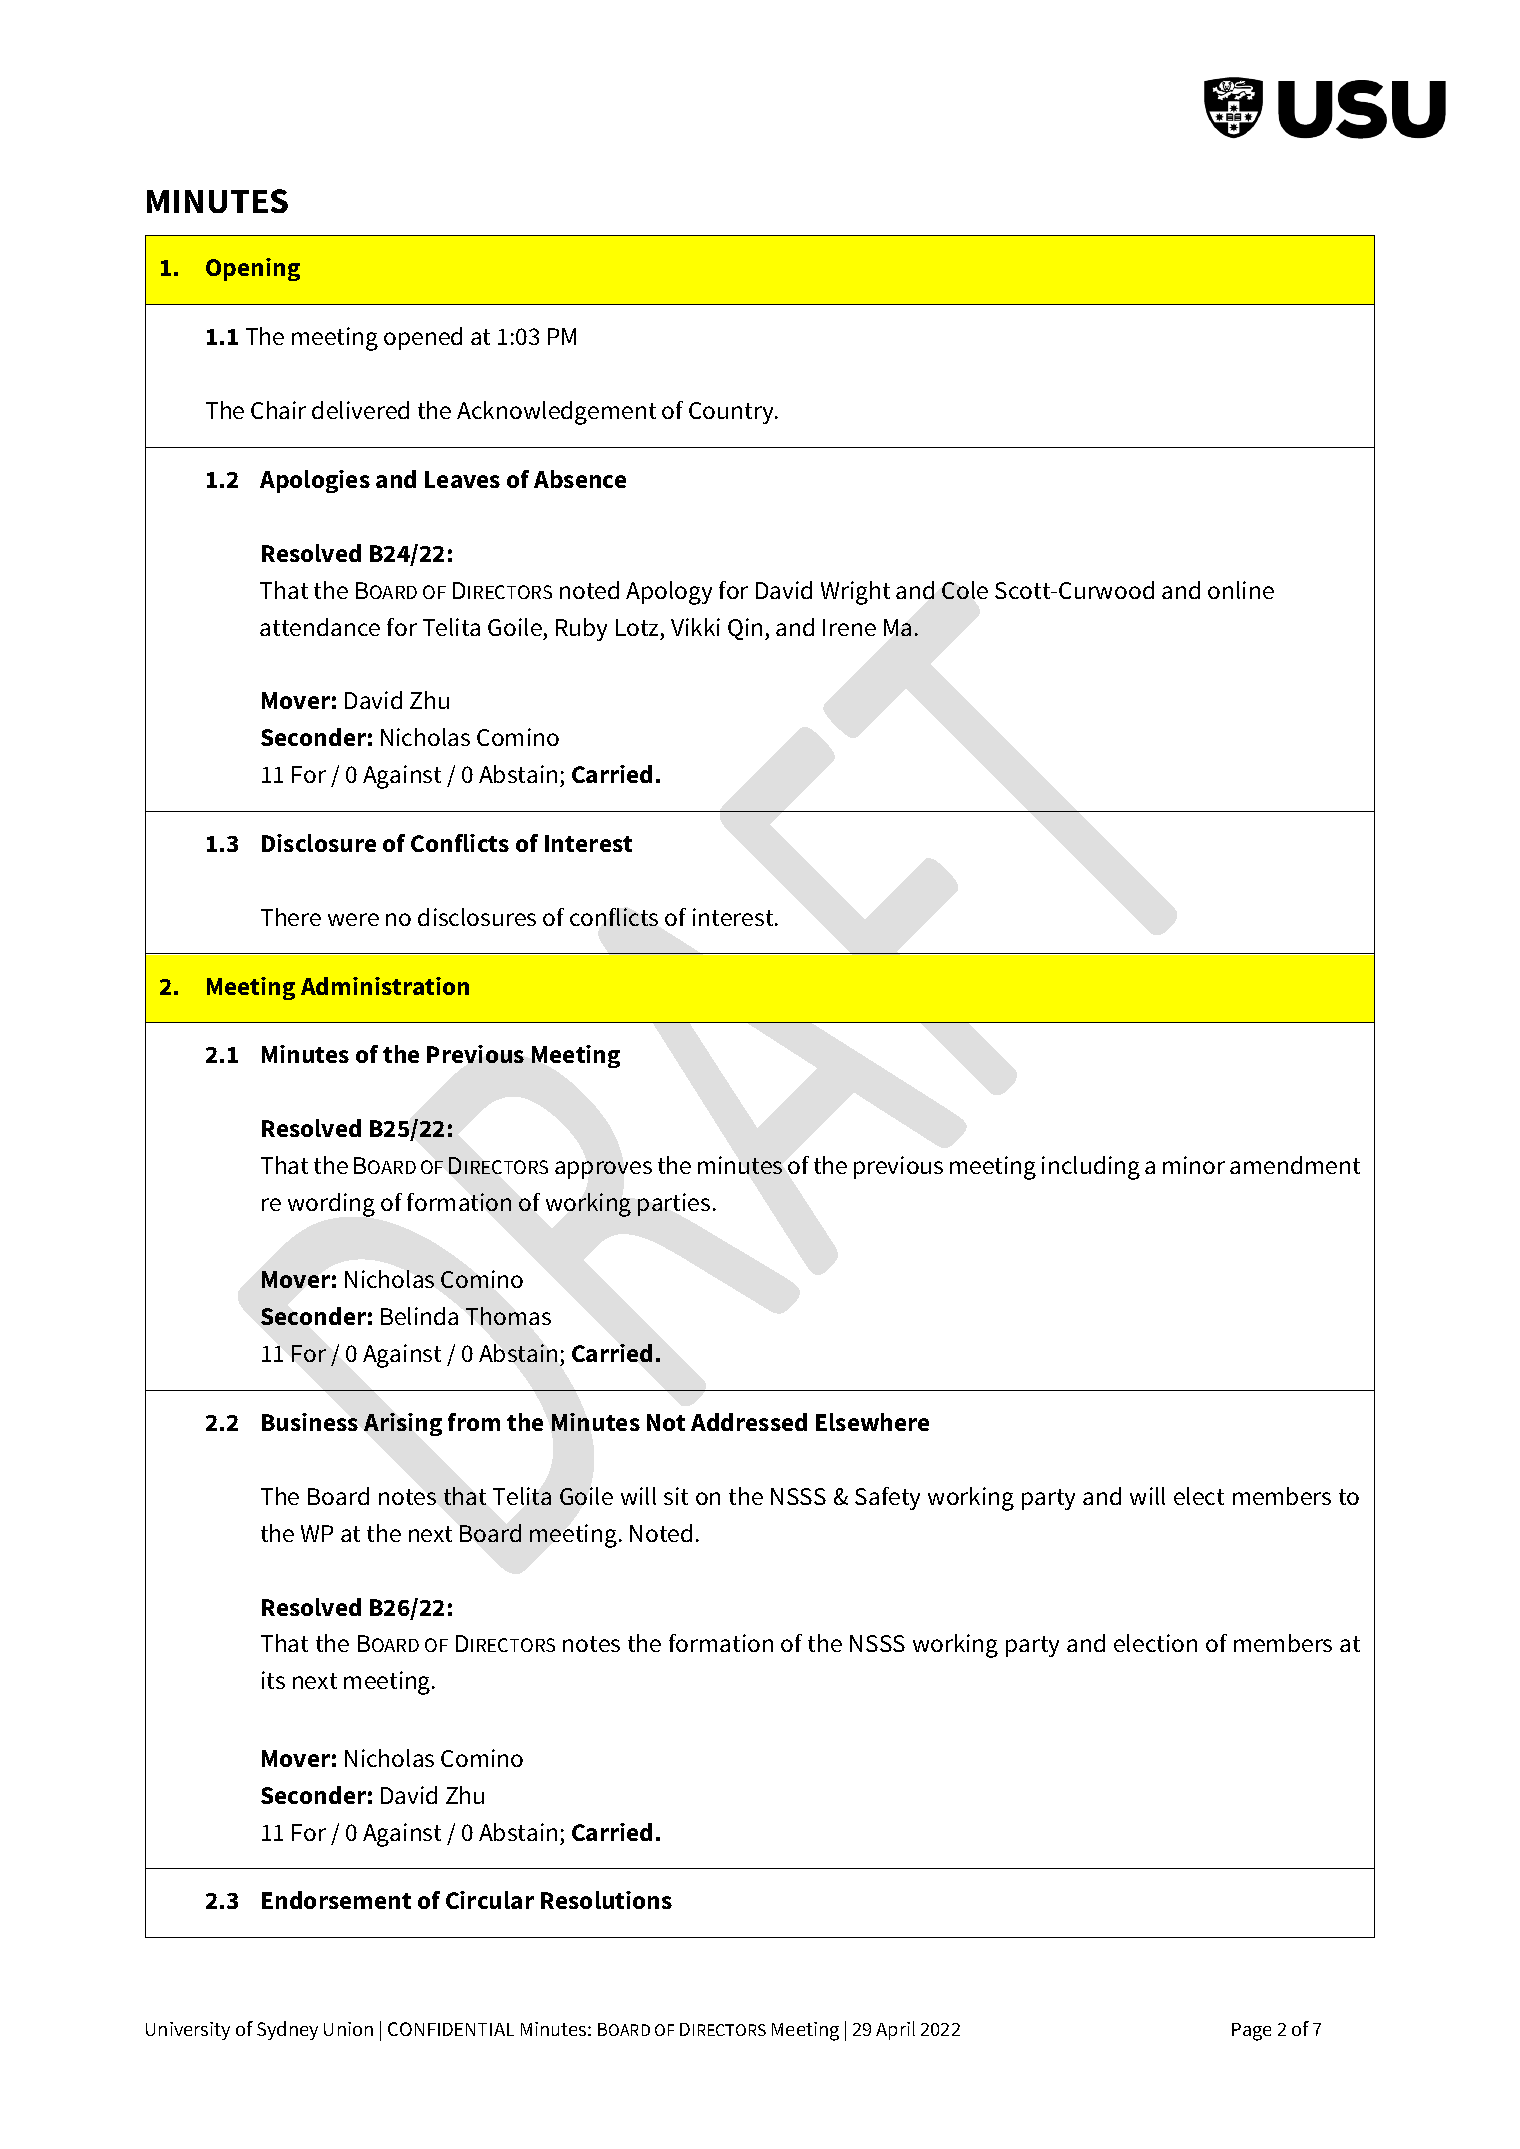 This screenshot has height=2149, width=1520. What do you see at coordinates (887, 1498) in the screenshot?
I see `Safety` at bounding box center [887, 1498].
